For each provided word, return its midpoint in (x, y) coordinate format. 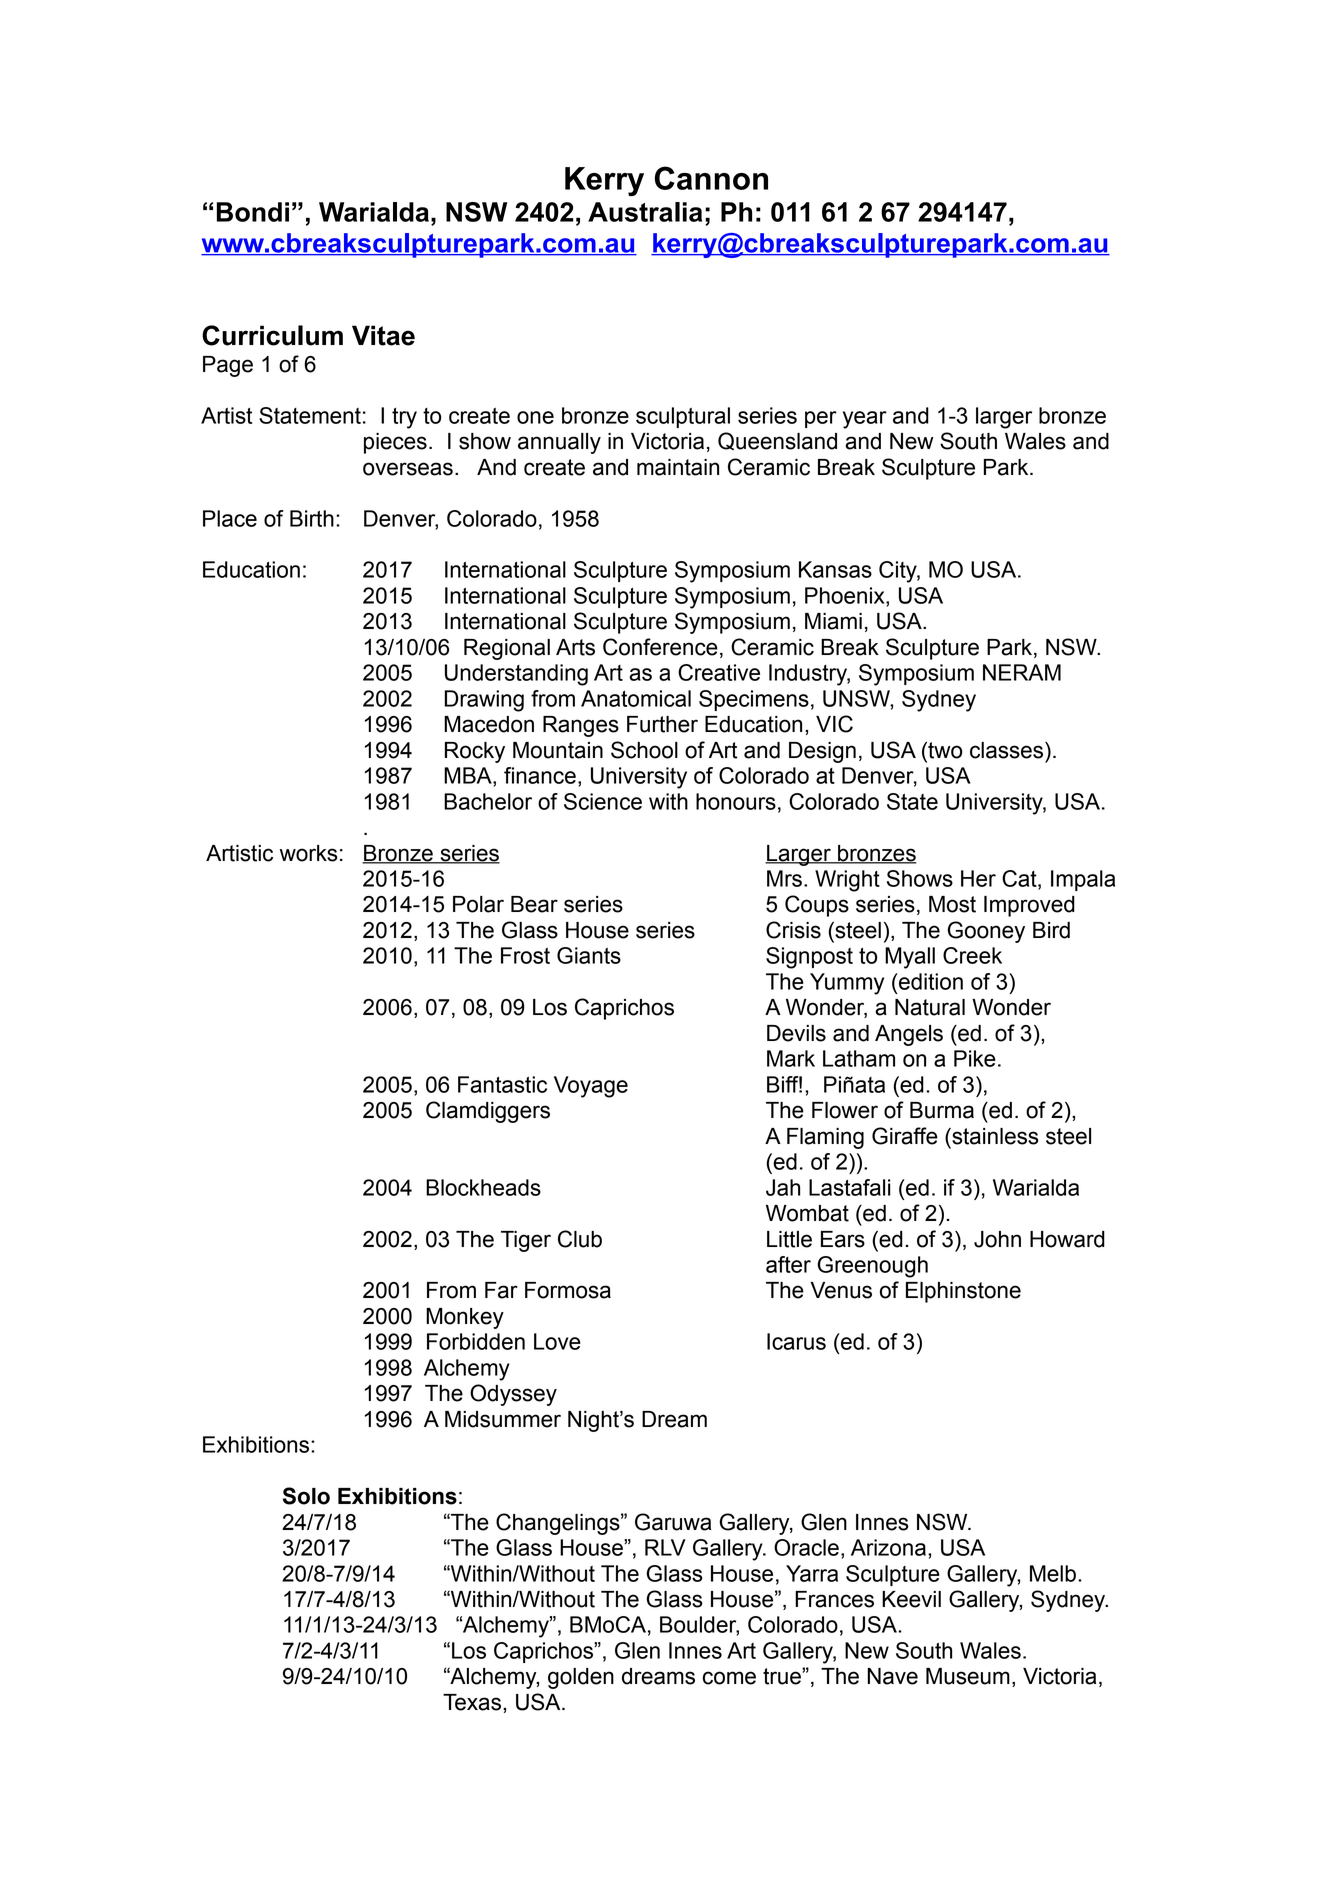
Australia (645, 212)
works (309, 853)
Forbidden (476, 1341)
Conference (660, 647)
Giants (589, 955)
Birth (312, 518)
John (997, 1239)
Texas (472, 1702)
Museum (968, 1676)
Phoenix (846, 595)
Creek (972, 955)
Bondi (253, 212)
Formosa (568, 1290)
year (865, 420)
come (729, 1678)
